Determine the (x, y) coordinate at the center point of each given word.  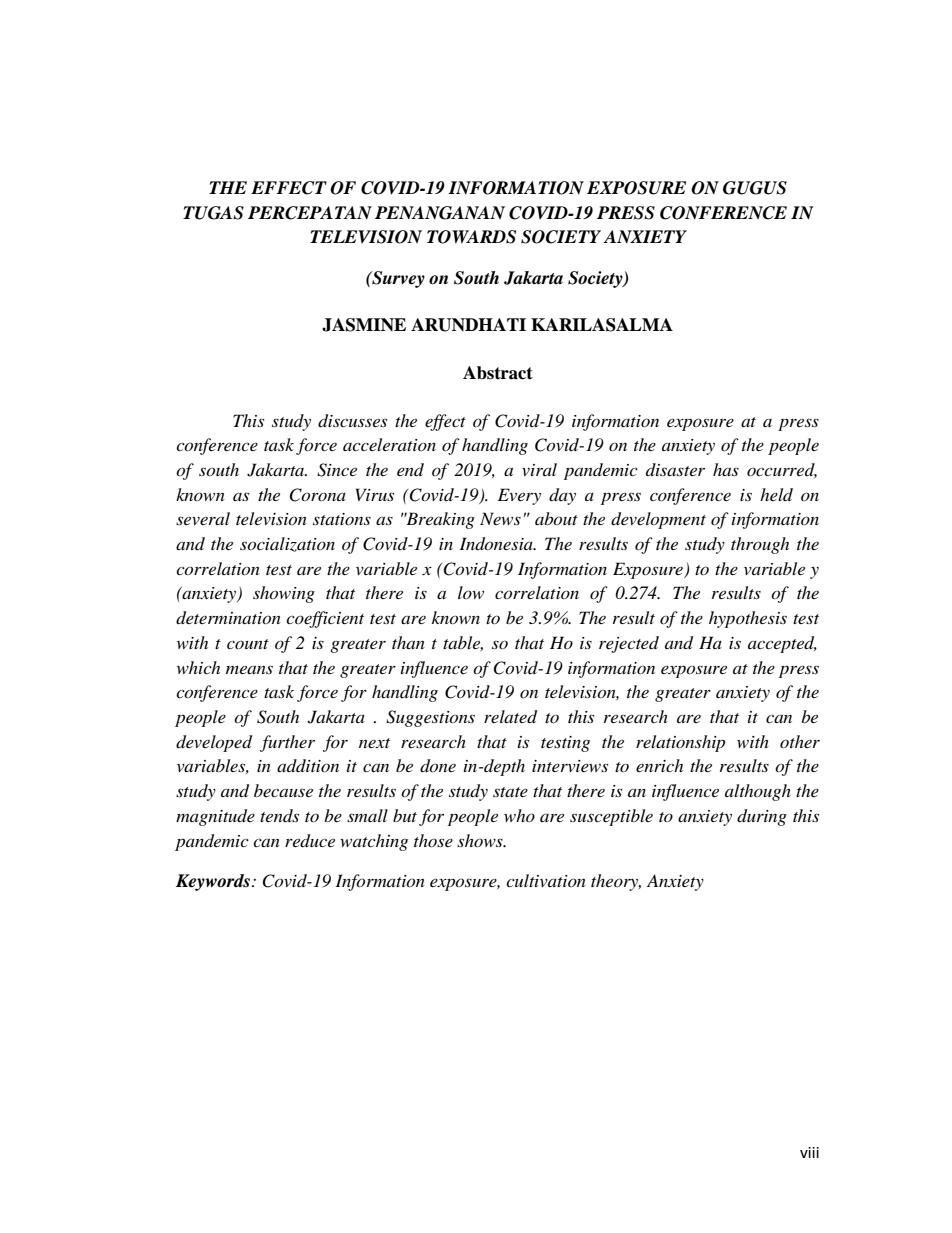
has (726, 469)
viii (809, 1152)
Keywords (213, 882)
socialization (287, 544)
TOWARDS (471, 237)
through (760, 545)
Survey (397, 279)
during (762, 817)
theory (616, 882)
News (500, 518)
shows (481, 840)
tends (279, 815)
